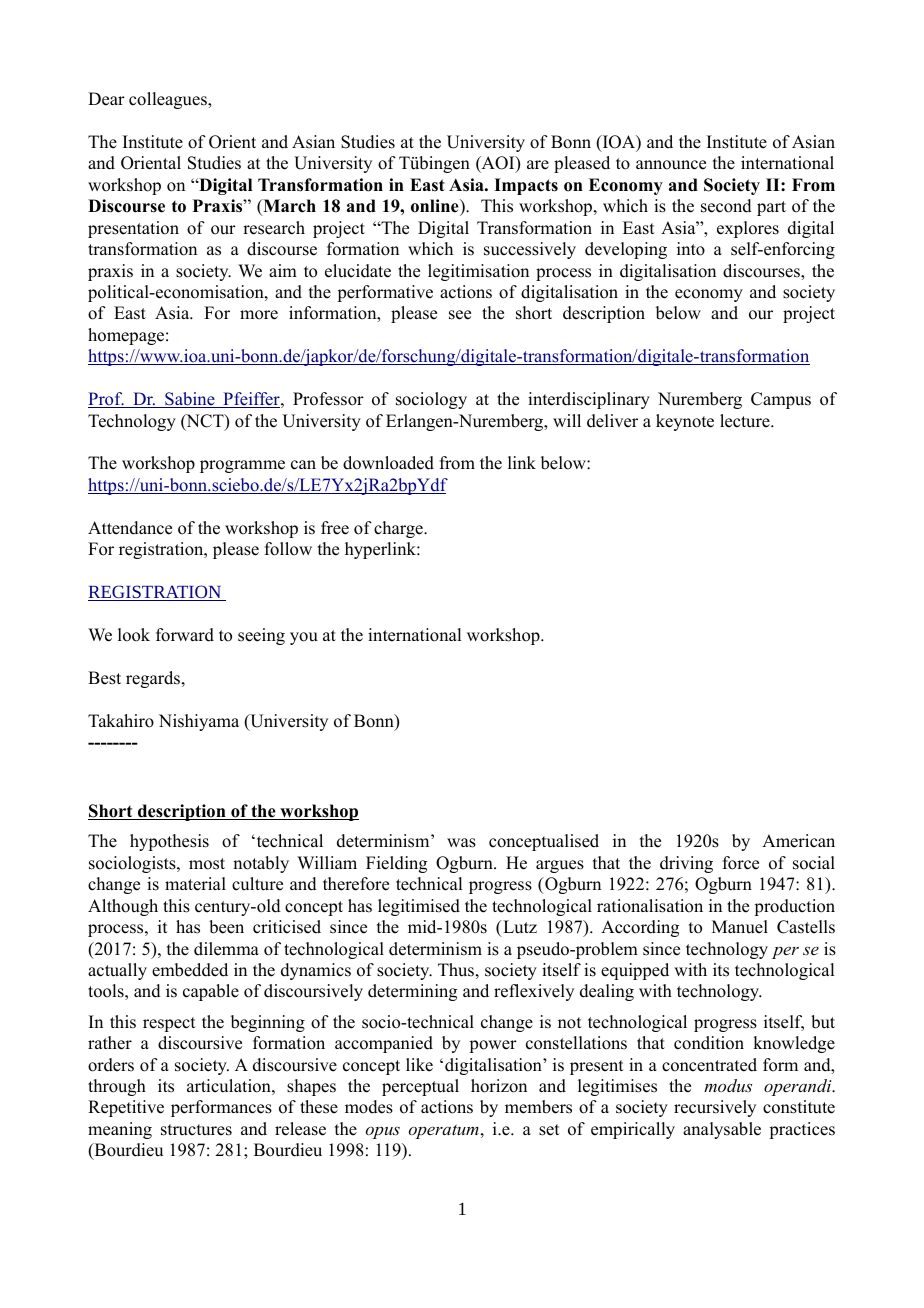 The height and width of the page is (1308, 924). I want to click on material, so click(195, 884).
